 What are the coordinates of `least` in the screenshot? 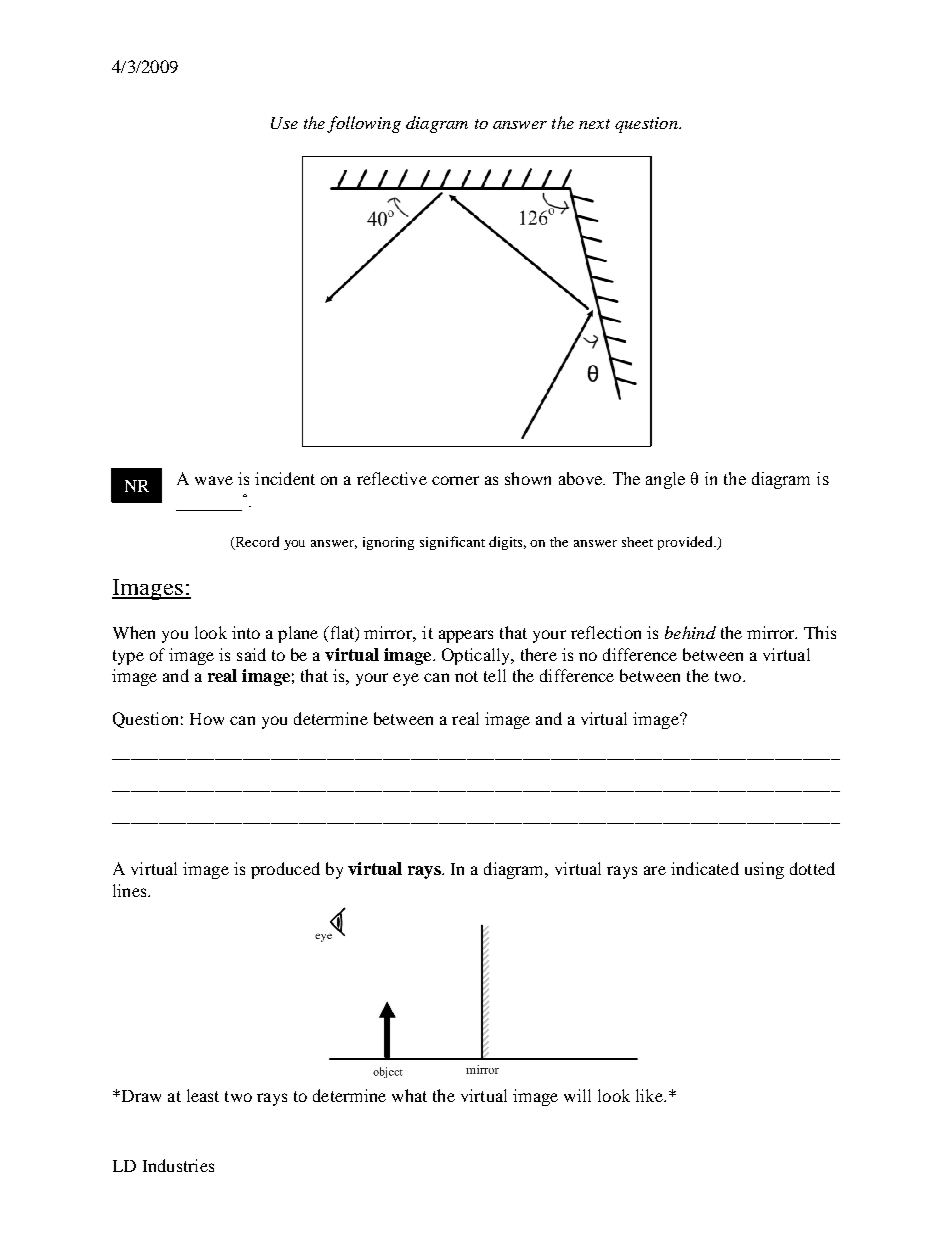 It's located at (203, 1095).
